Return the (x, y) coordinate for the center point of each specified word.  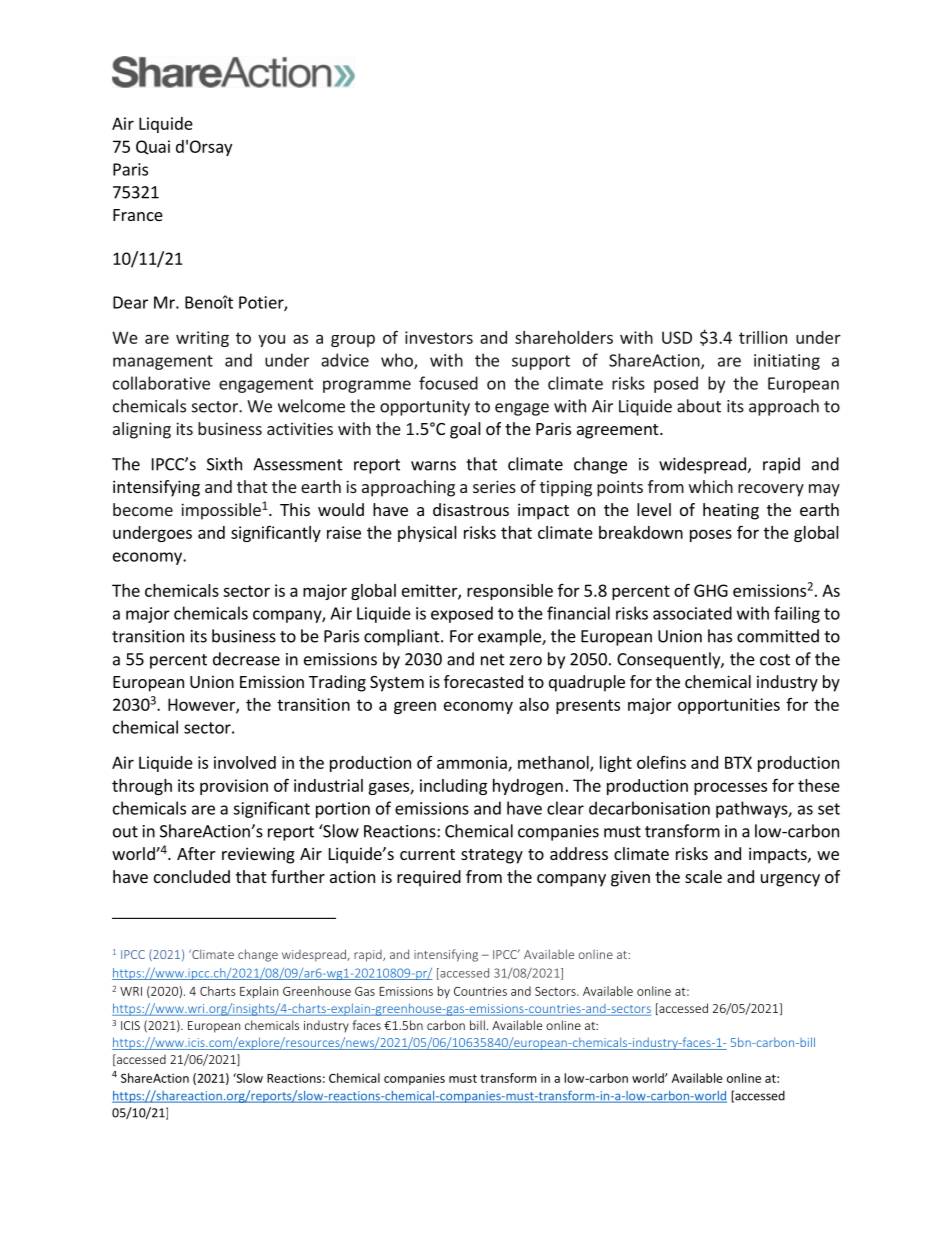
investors (439, 337)
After (196, 853)
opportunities (729, 706)
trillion (763, 337)
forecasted (483, 681)
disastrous (471, 509)
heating (731, 511)
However (202, 705)
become (143, 509)
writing (202, 339)
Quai (153, 147)
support (541, 362)
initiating (787, 362)
